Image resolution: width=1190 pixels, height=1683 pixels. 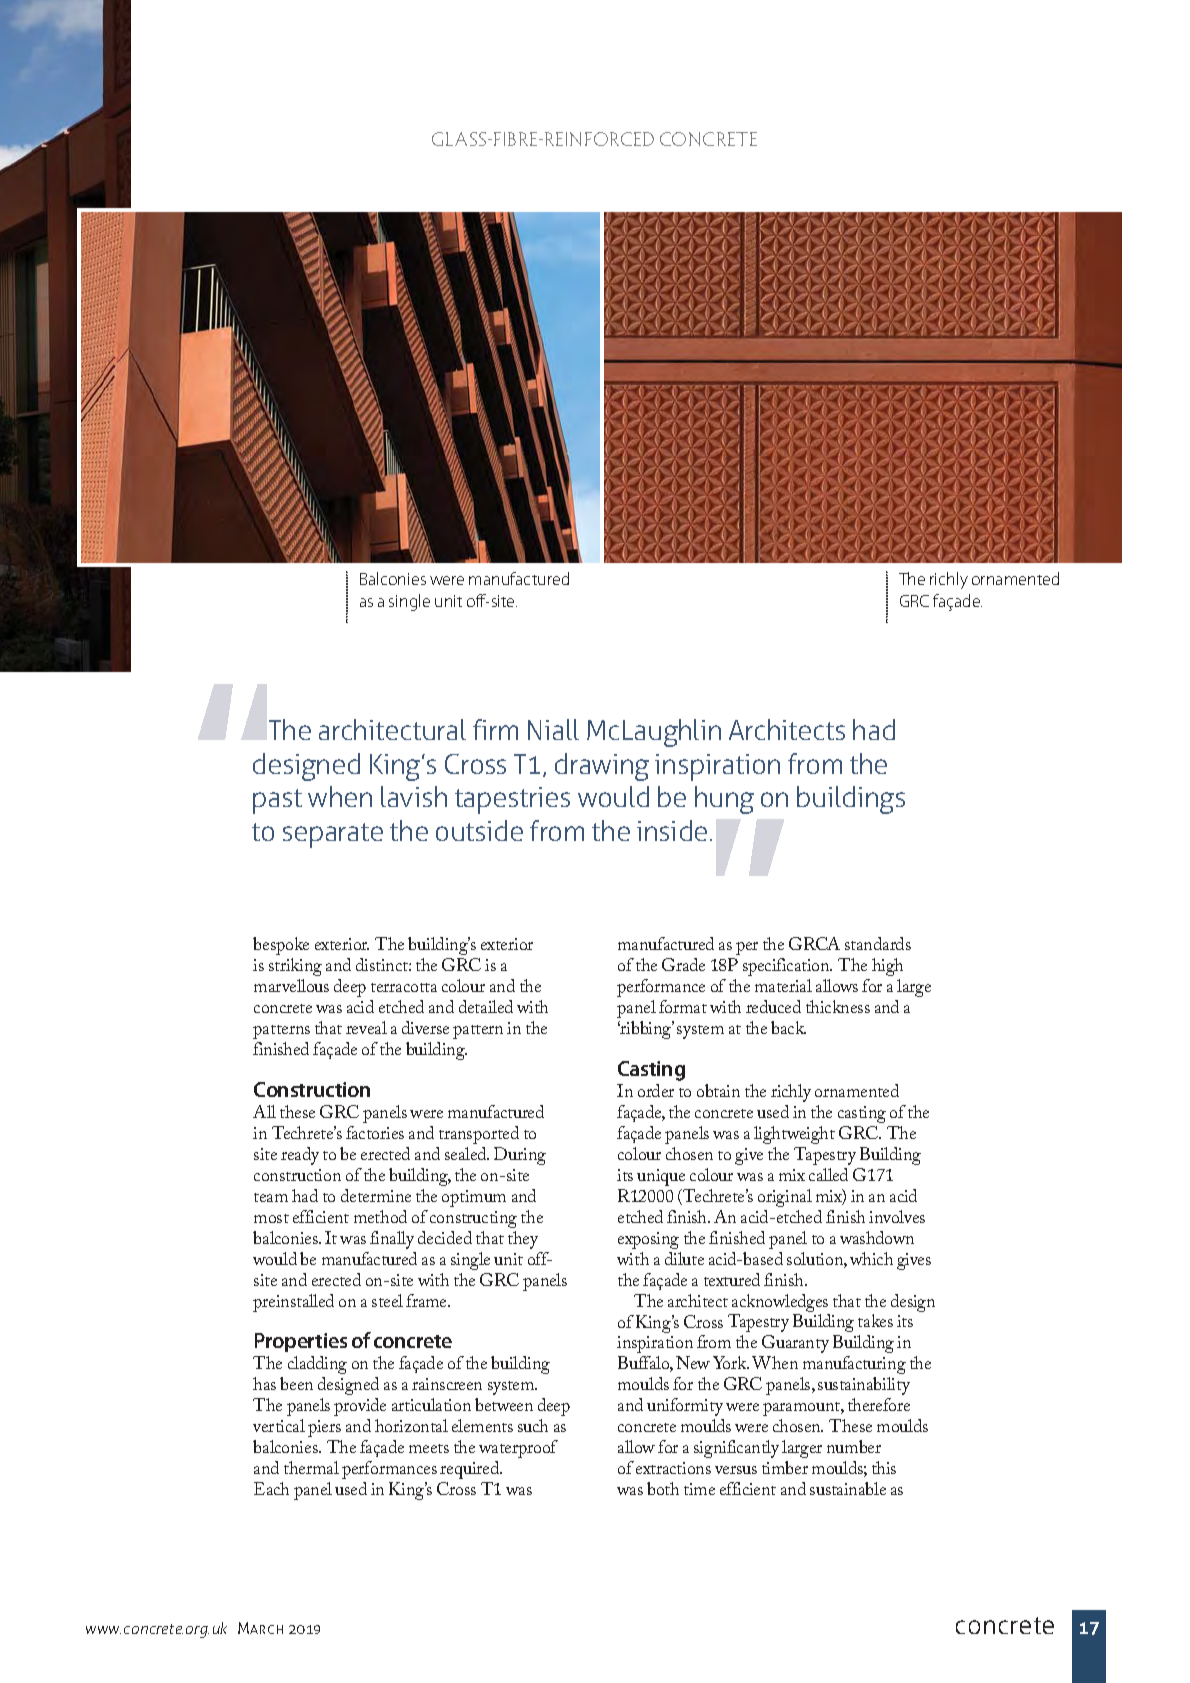 What do you see at coordinates (724, 800) in the document?
I see `hung` at bounding box center [724, 800].
